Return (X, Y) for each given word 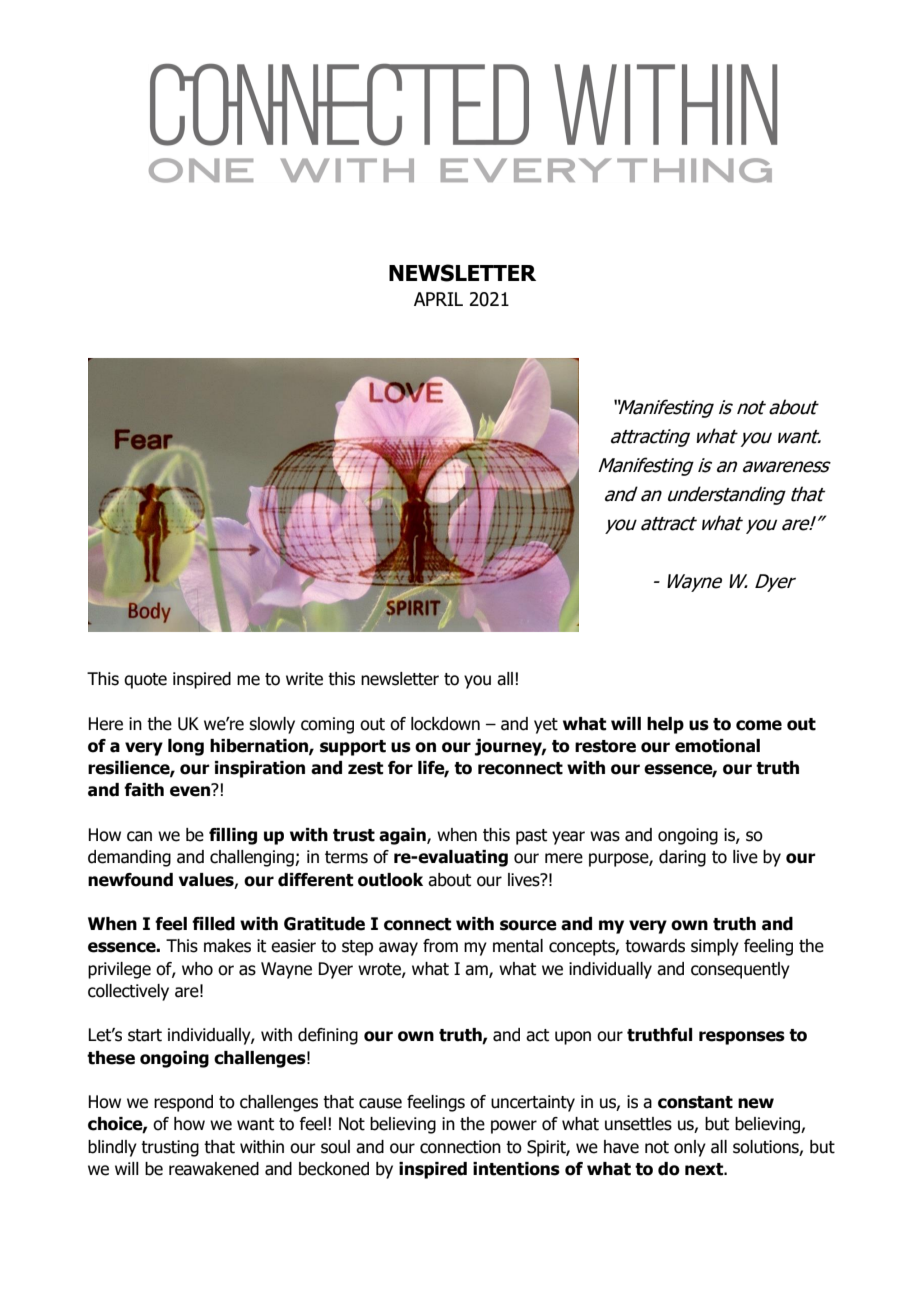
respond (183, 1103)
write (304, 679)
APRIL (438, 299)
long (186, 747)
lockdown (445, 724)
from (440, 946)
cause (380, 1103)
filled (213, 924)
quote (145, 681)
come (759, 725)
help (665, 725)
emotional (717, 746)
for (400, 768)
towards (655, 946)
